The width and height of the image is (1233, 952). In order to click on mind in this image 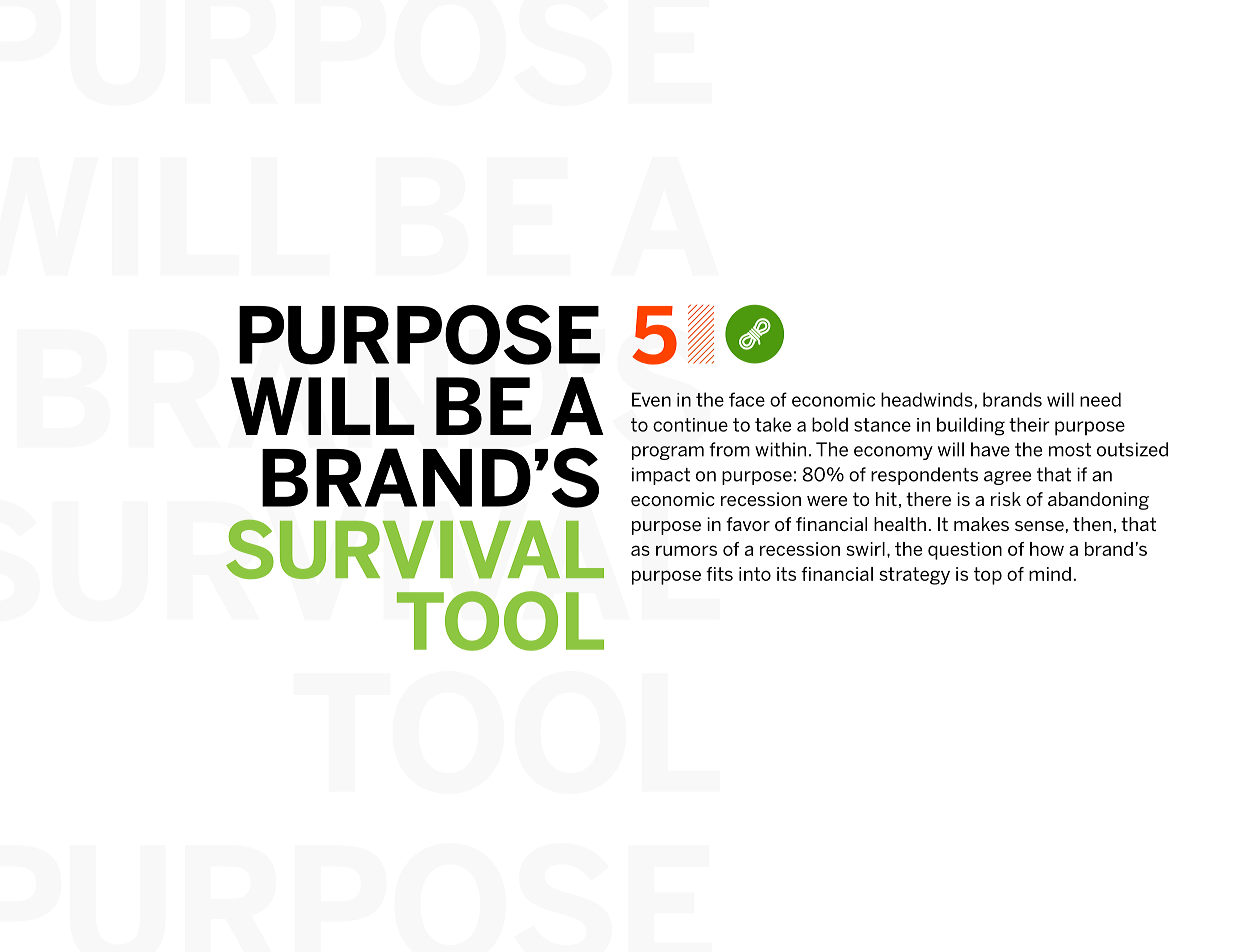, I will do `click(1050, 574)`.
